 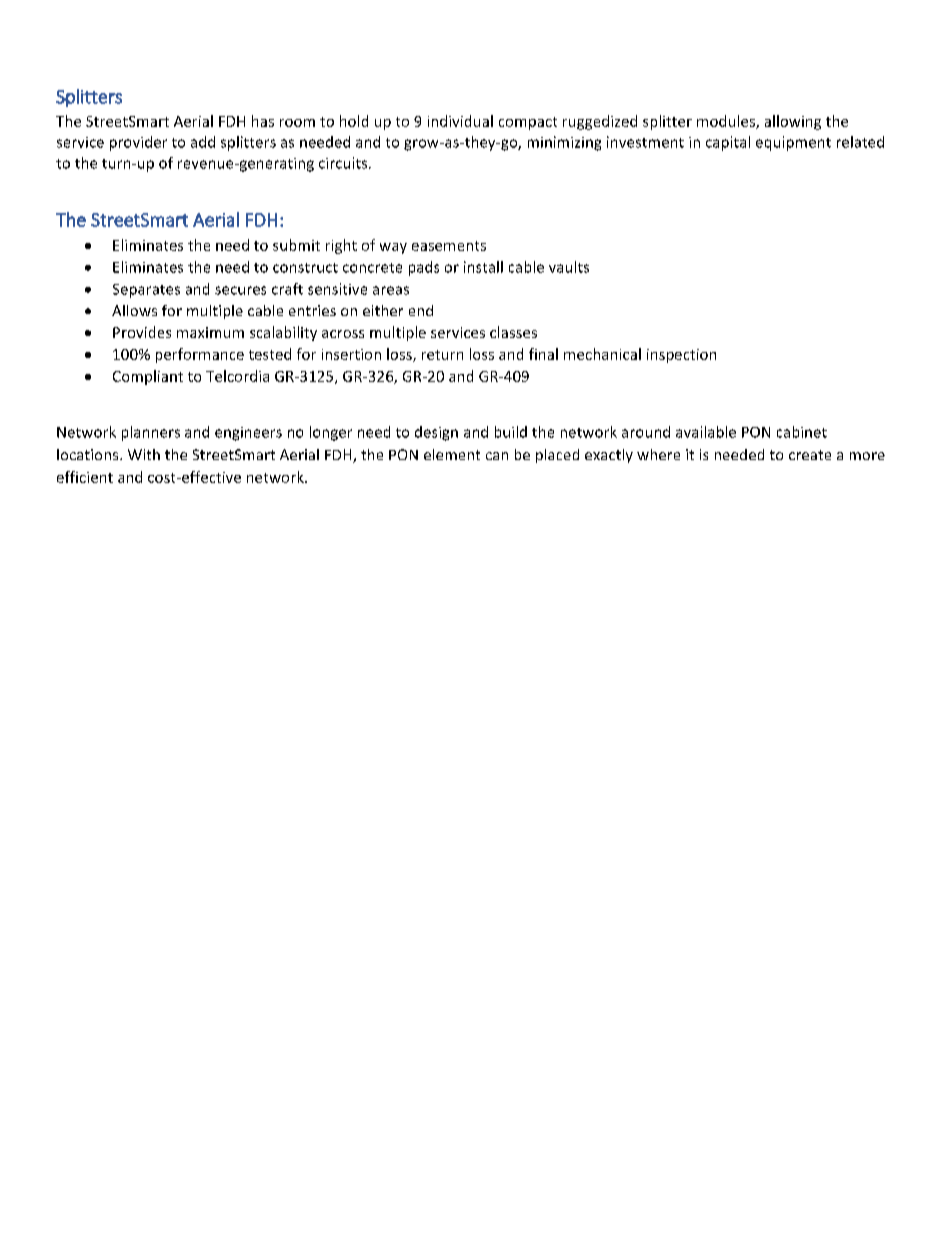 I want to click on With, so click(x=144, y=454).
